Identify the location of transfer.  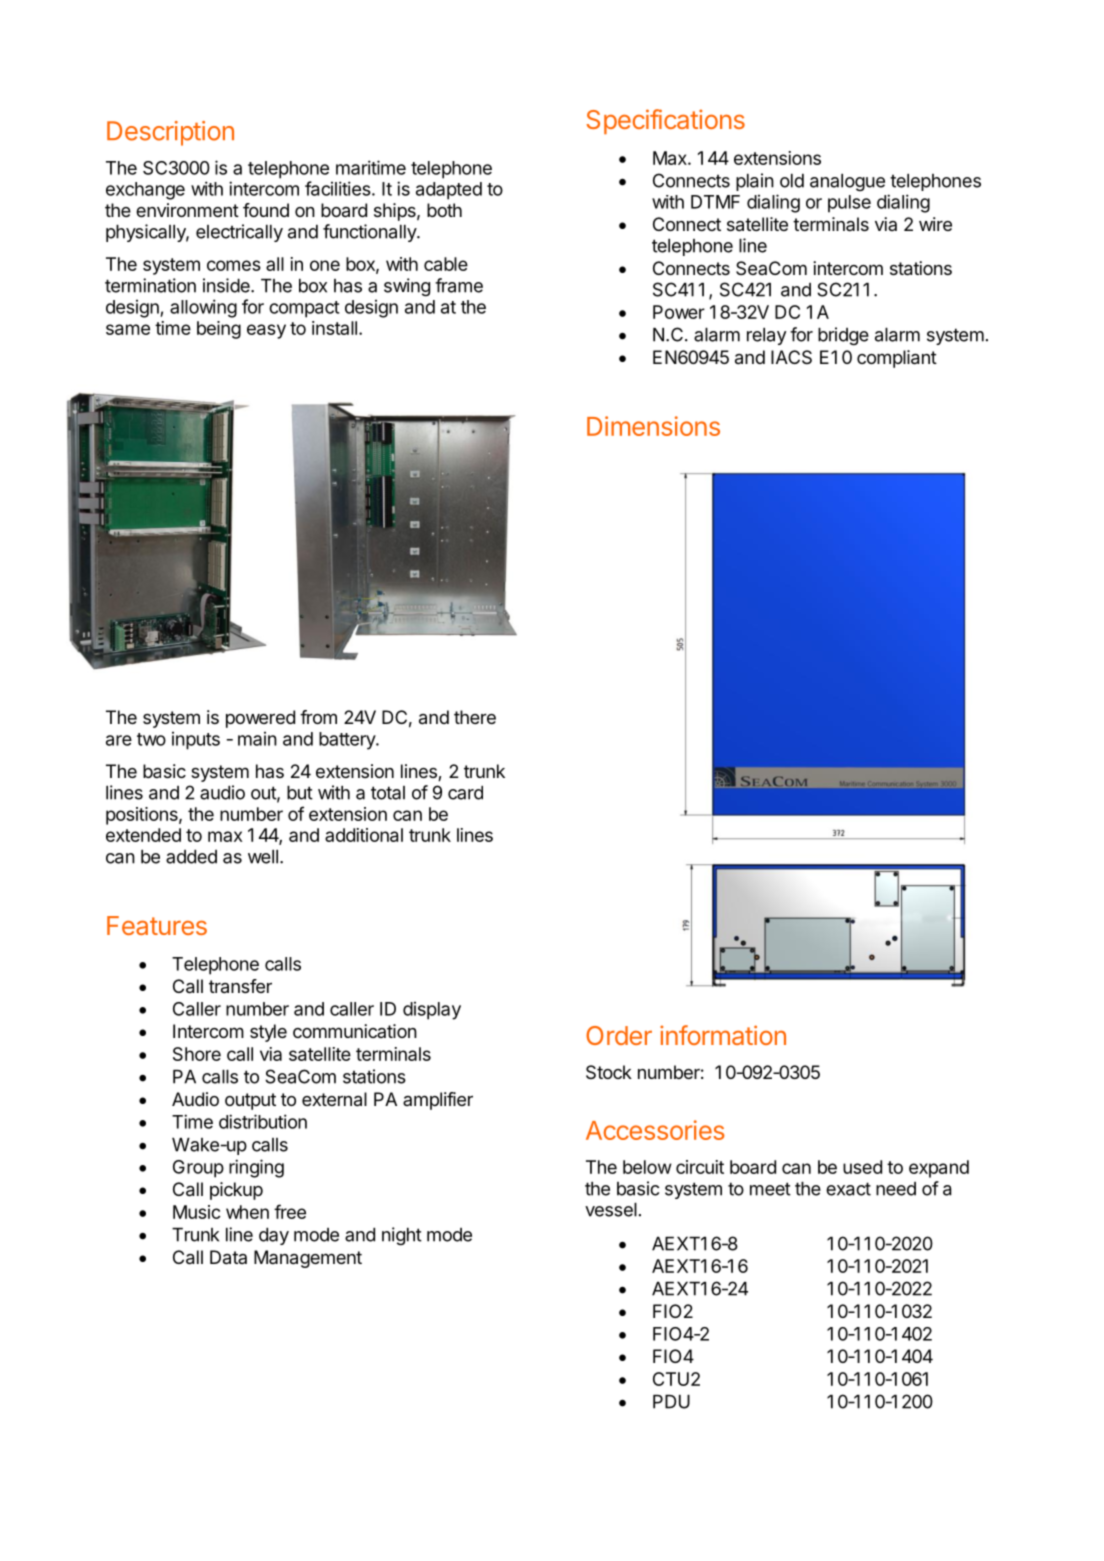
(240, 986).
